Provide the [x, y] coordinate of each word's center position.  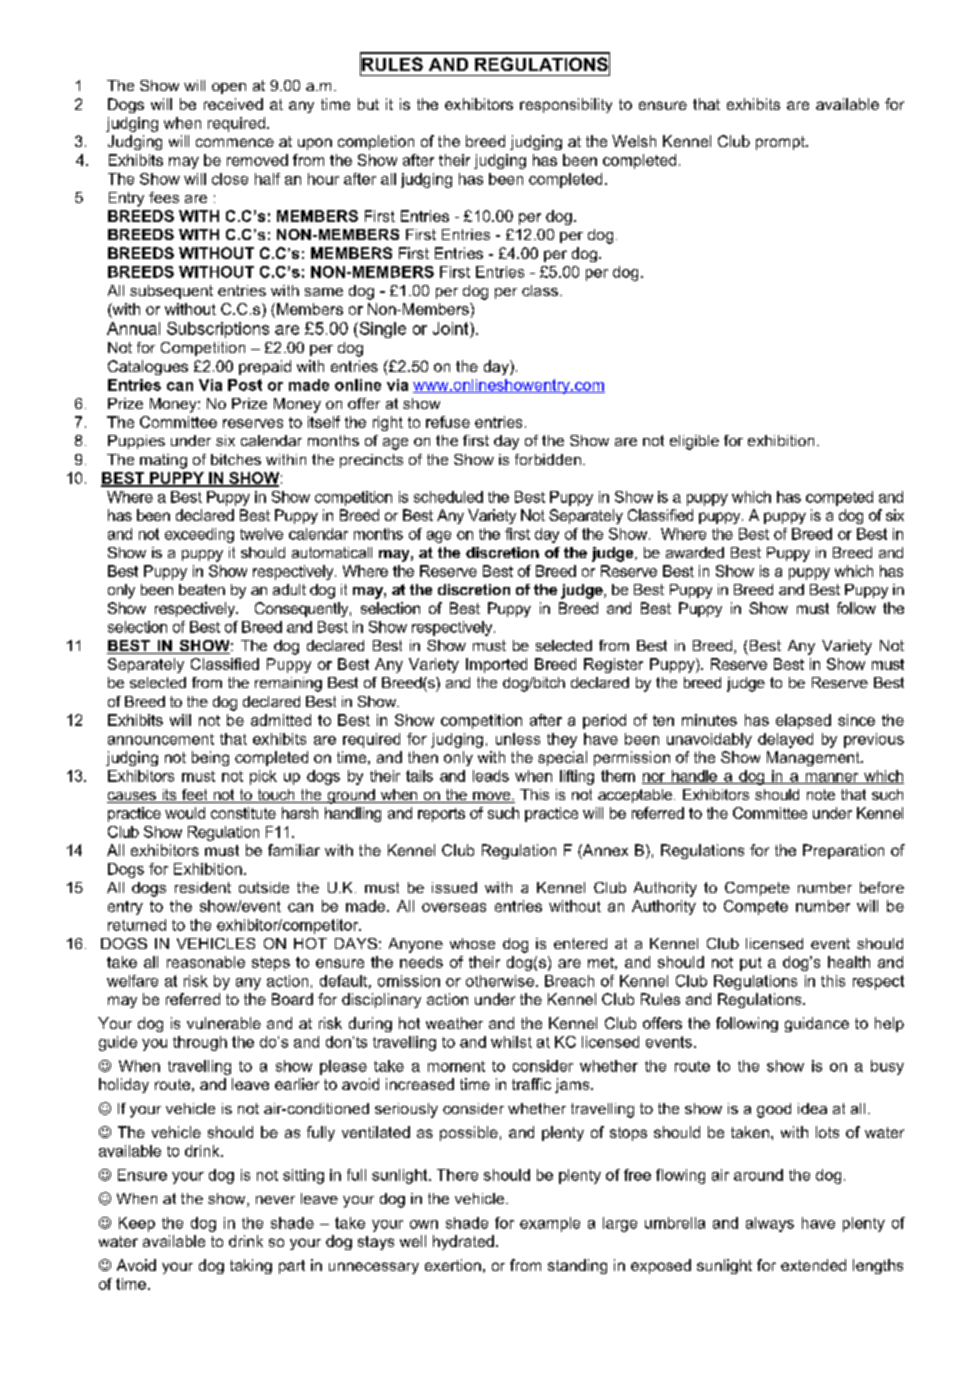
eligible [694, 442]
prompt [781, 143]
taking [251, 1266]
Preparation [843, 851]
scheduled [448, 497]
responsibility [566, 105]
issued [454, 887]
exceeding [199, 535]
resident [203, 887]
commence [235, 142]
